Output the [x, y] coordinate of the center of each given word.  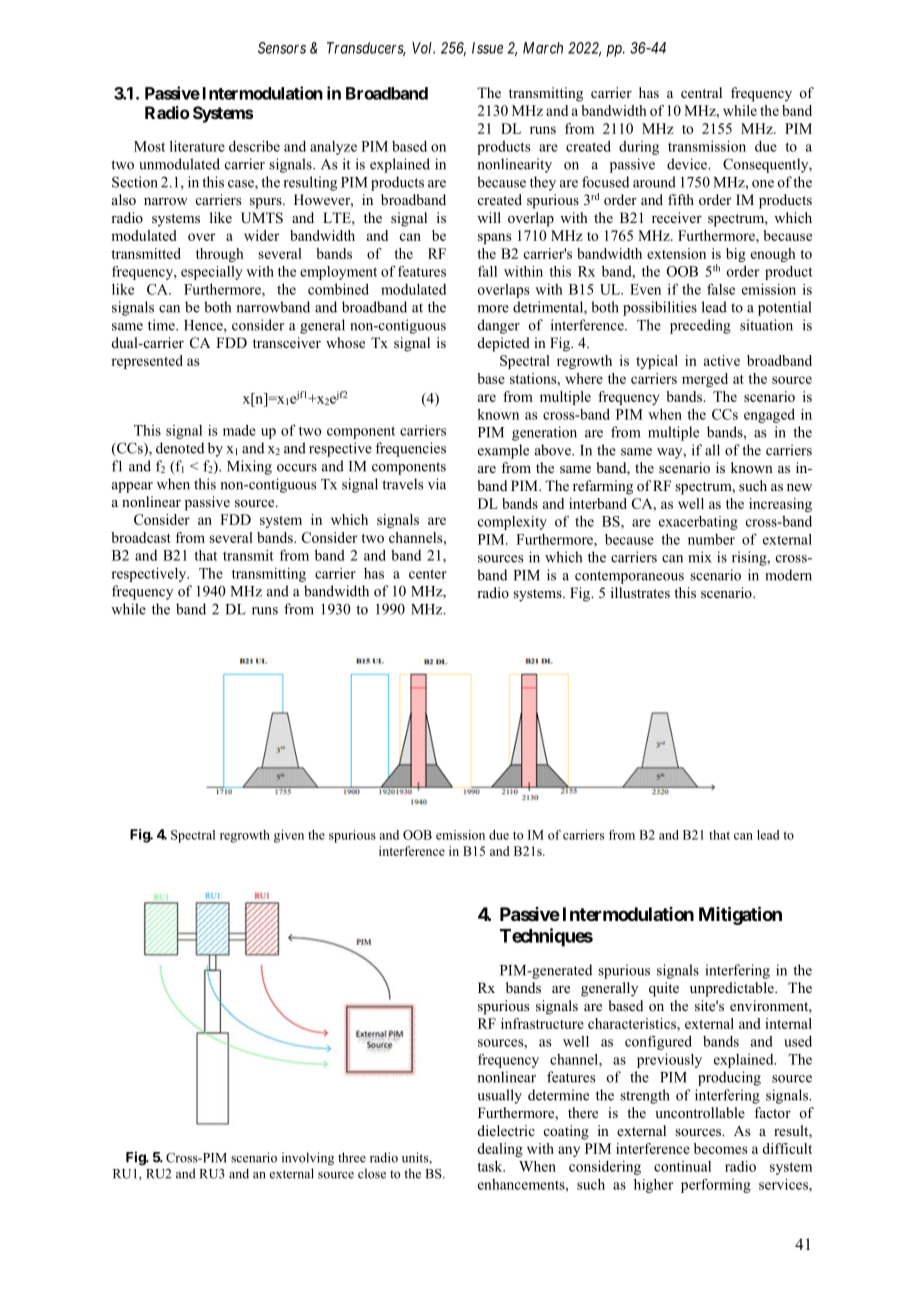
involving [308, 1159]
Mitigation [740, 915]
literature [197, 146]
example [503, 451]
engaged [769, 415]
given [289, 836]
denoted [180, 448]
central [701, 92]
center [428, 574]
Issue [487, 48]
